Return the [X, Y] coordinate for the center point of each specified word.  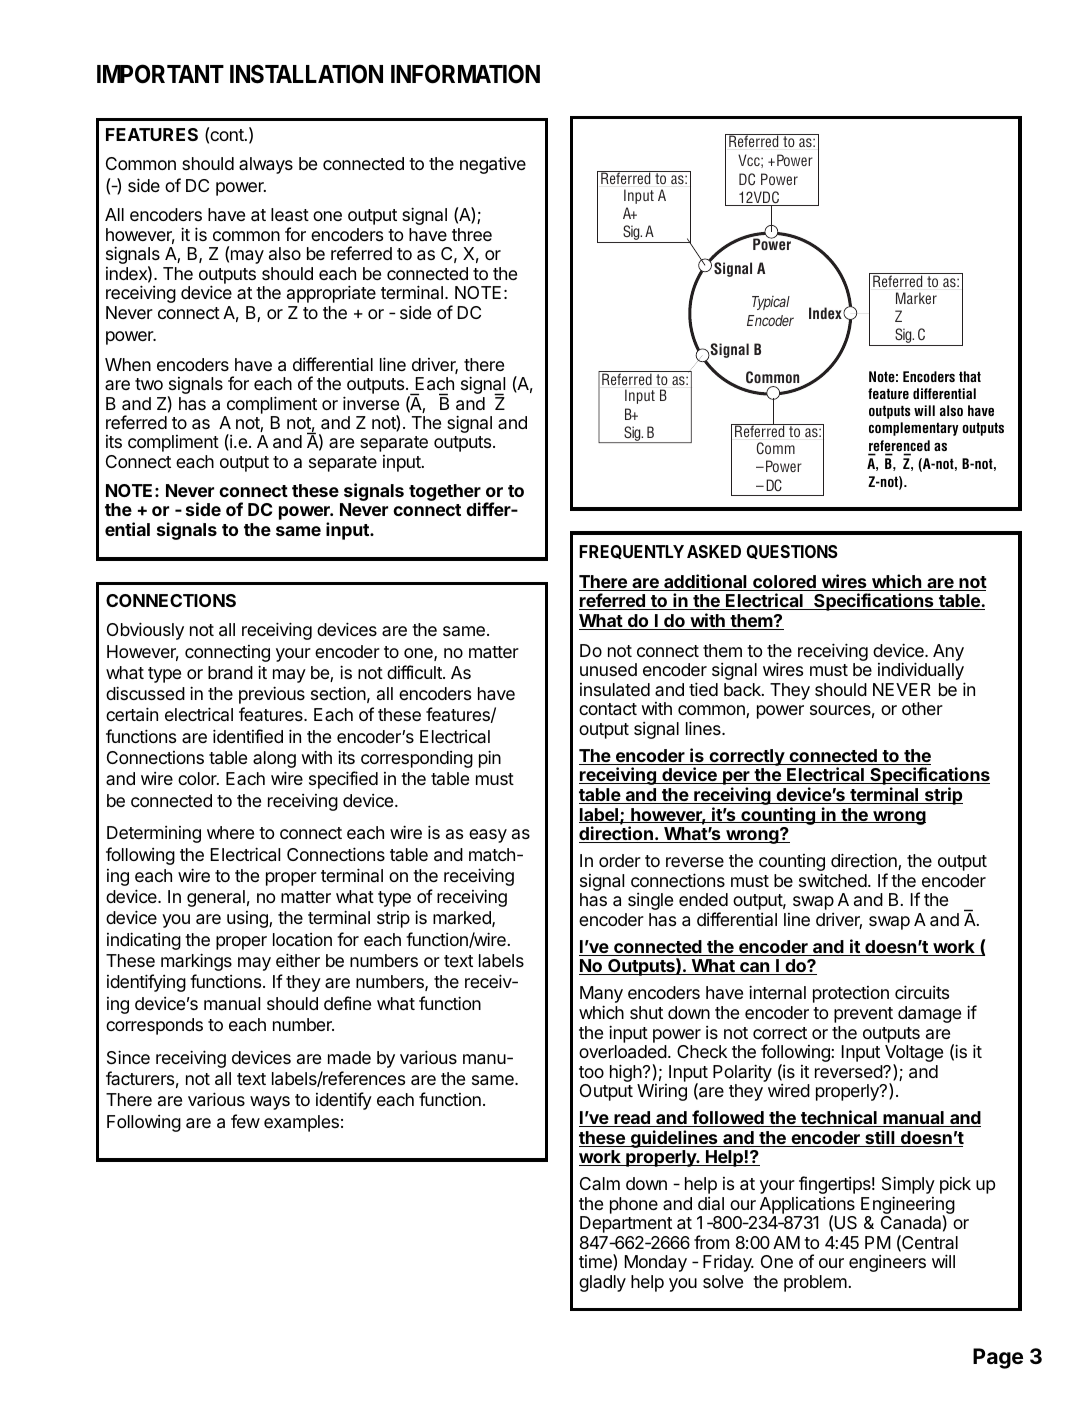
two [149, 384]
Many [601, 996]
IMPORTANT [160, 74]
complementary [914, 429]
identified [248, 736]
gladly [602, 1283]
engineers [887, 1263]
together [445, 493]
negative [493, 165]
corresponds [154, 1026]
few [245, 1121]
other [922, 708]
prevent [863, 1015]
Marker [916, 298]
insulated [615, 690]
